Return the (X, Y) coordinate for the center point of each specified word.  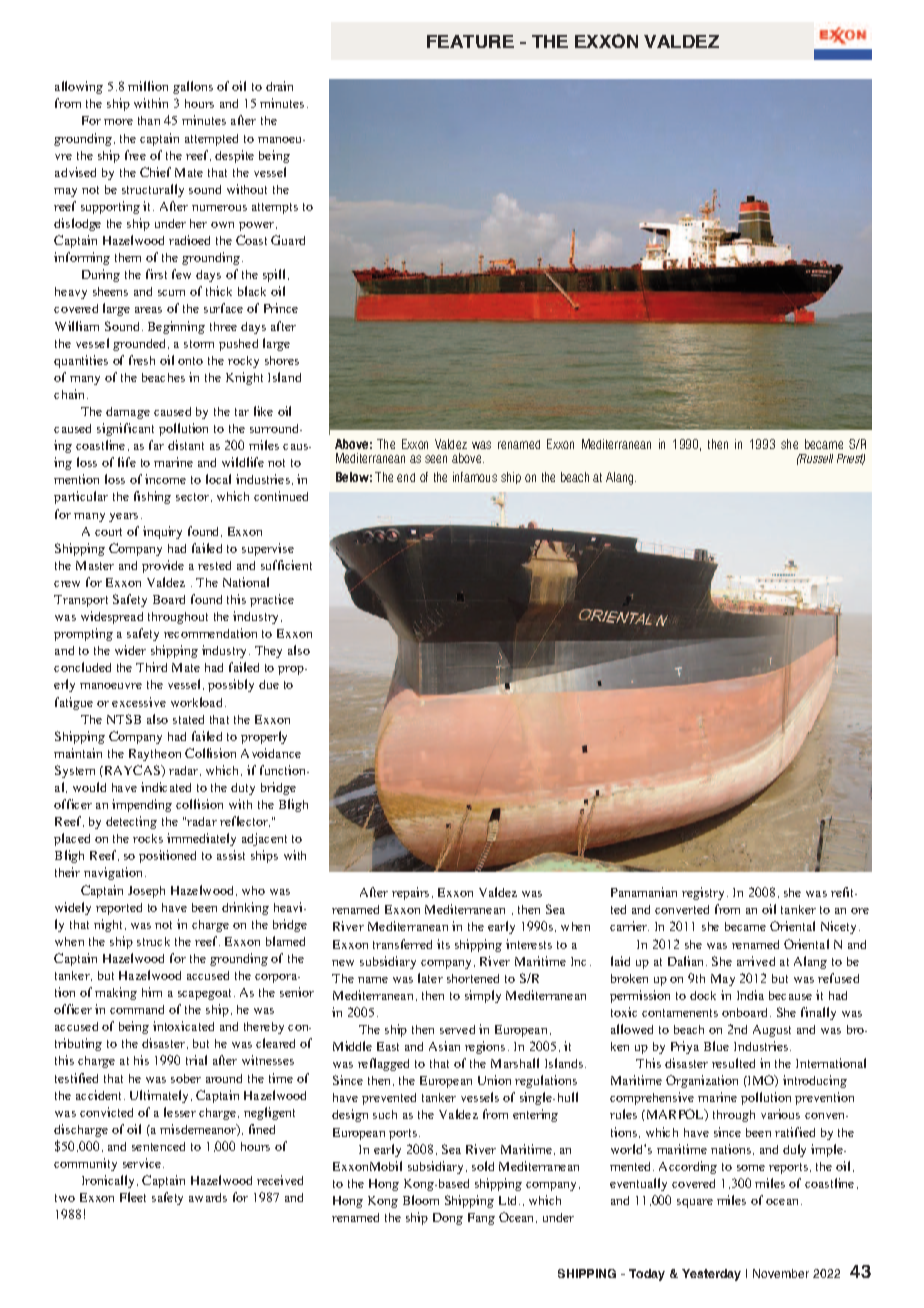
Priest (851, 459)
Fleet (133, 1197)
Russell (815, 458)
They (268, 652)
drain (279, 86)
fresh (142, 360)
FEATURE (470, 41)
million (148, 86)
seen (436, 459)
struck (153, 941)
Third (151, 667)
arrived (756, 961)
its (443, 944)
